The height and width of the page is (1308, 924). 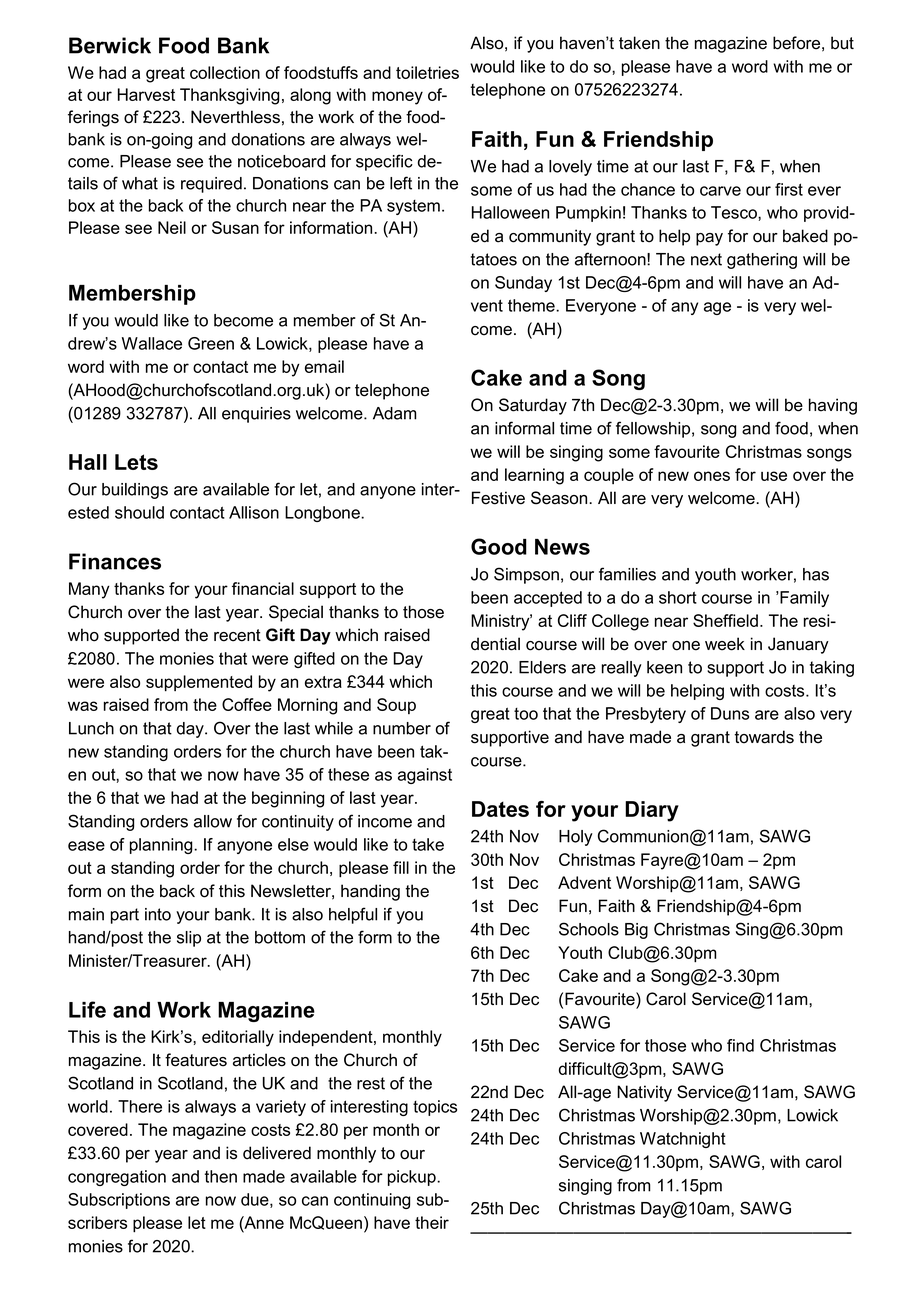 What do you see at coordinates (427, 72) in the page?
I see `toiletries` at bounding box center [427, 72].
